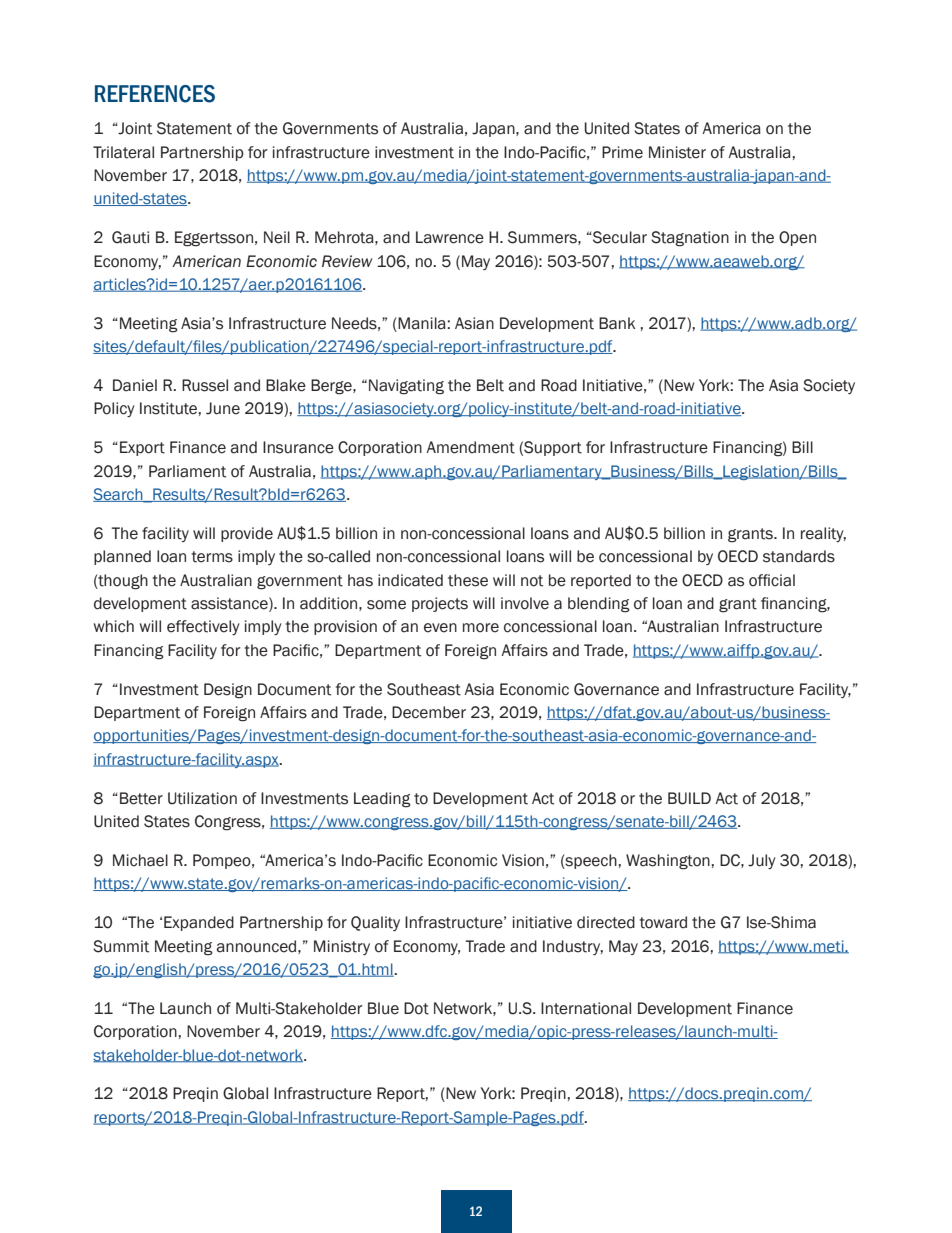 This screenshot has width=952, height=1233. What do you see at coordinates (677, 152) in the screenshot?
I see `Minister` at bounding box center [677, 152].
